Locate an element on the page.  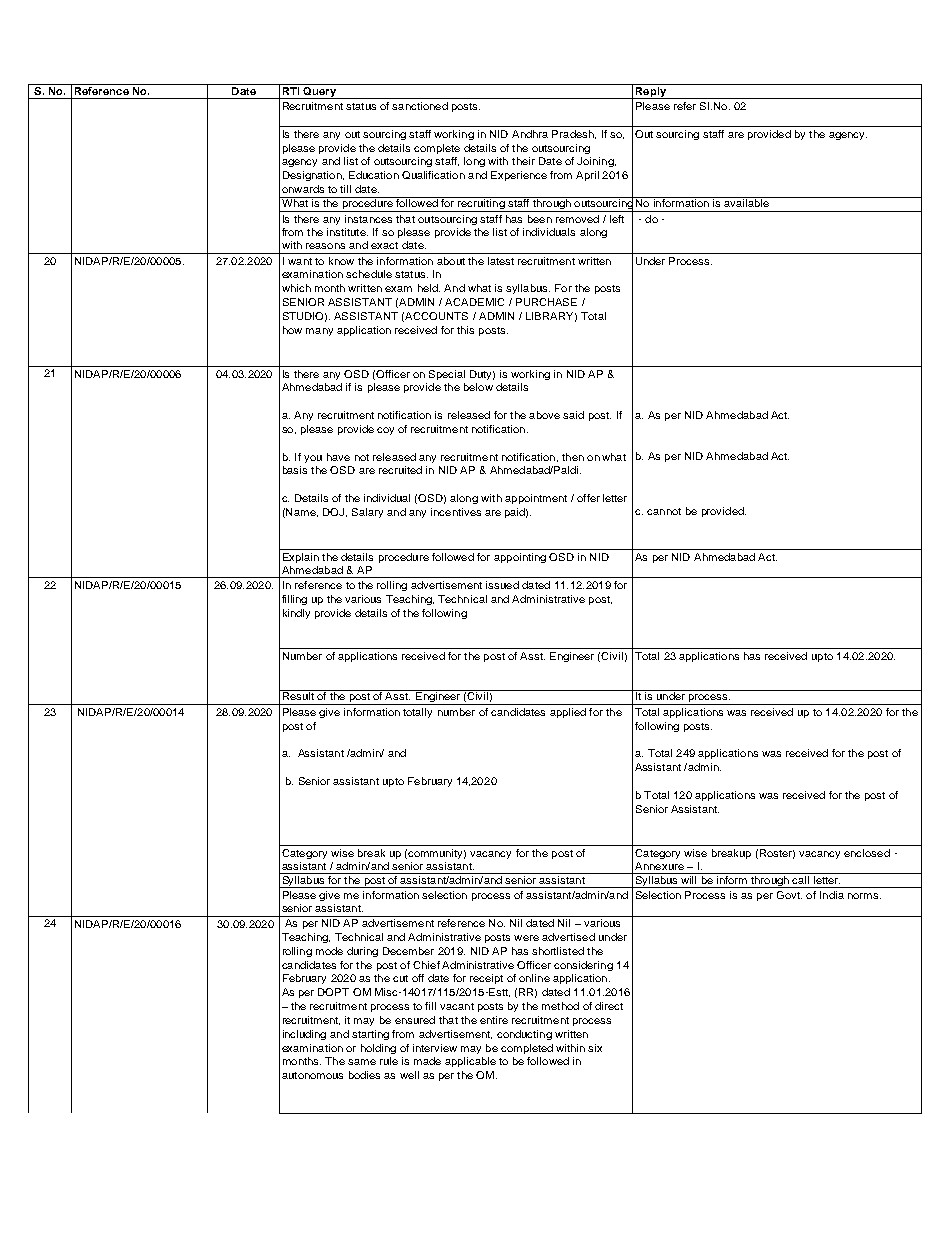
appointing is located at coordinates (520, 558).
